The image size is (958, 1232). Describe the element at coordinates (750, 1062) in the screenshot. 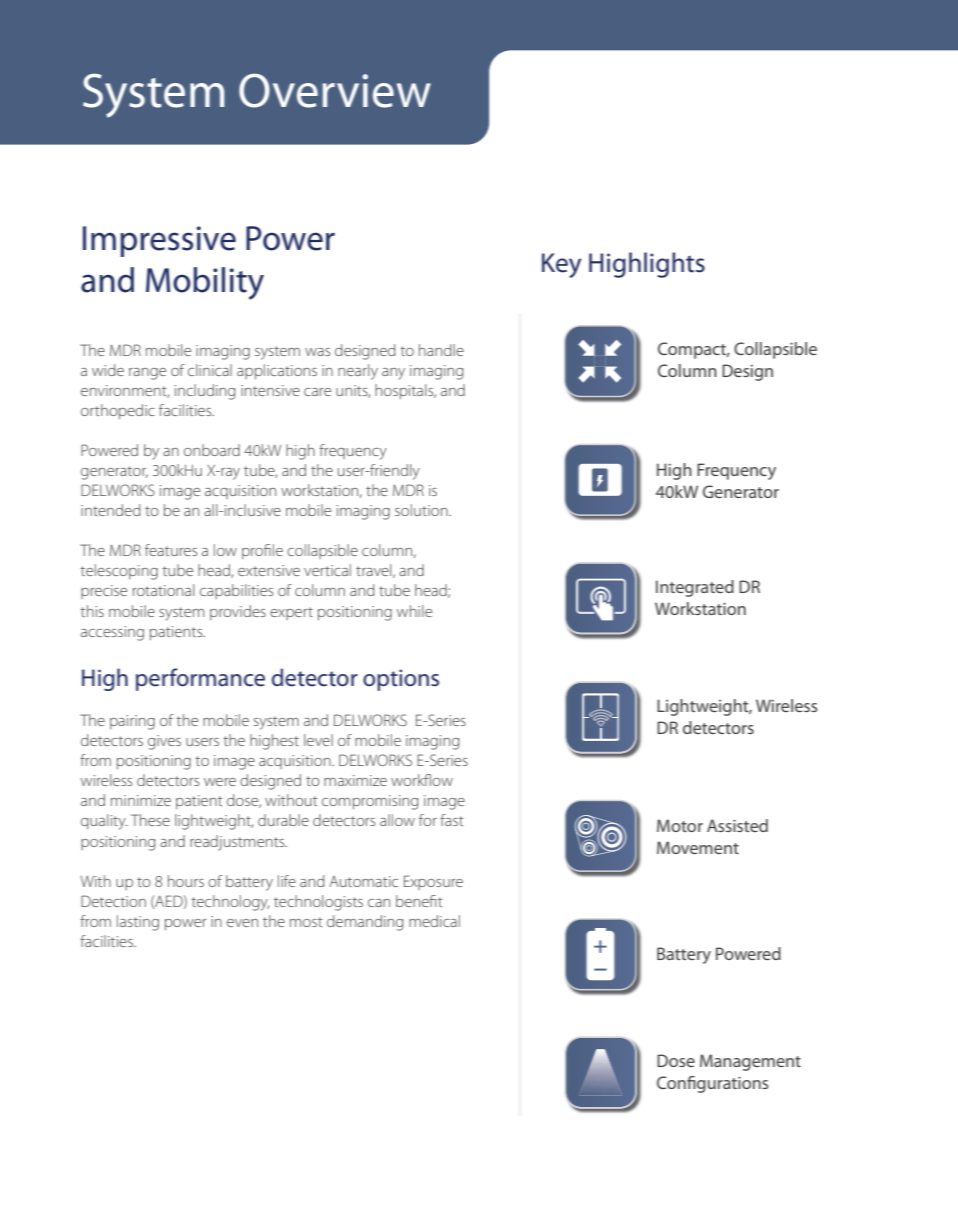

I see `Management` at that location.
